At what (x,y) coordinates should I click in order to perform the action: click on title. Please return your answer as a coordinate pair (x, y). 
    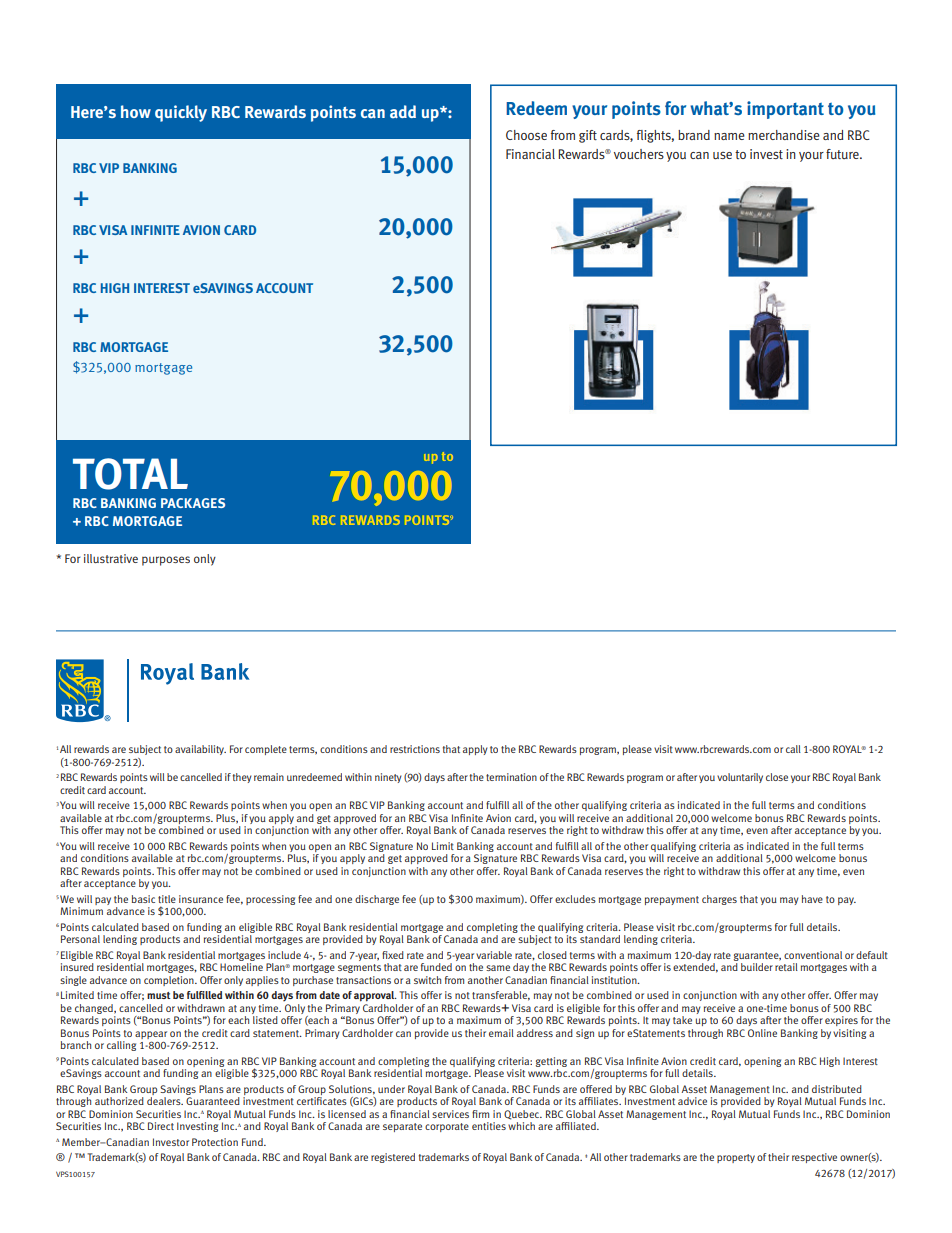
    Looking at the image, I should click on (167, 899).
